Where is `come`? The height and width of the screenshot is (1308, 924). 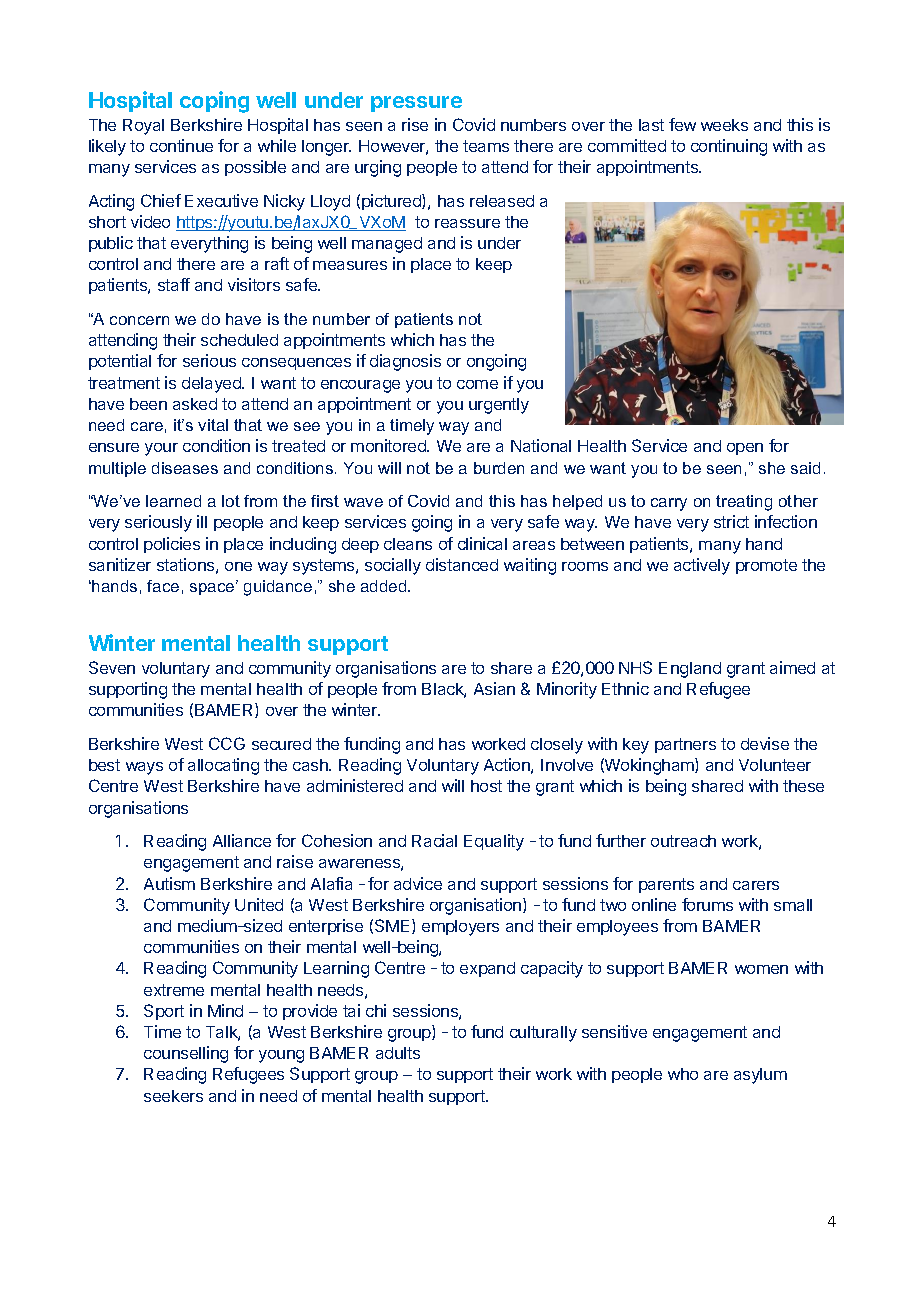 come is located at coordinates (477, 384).
